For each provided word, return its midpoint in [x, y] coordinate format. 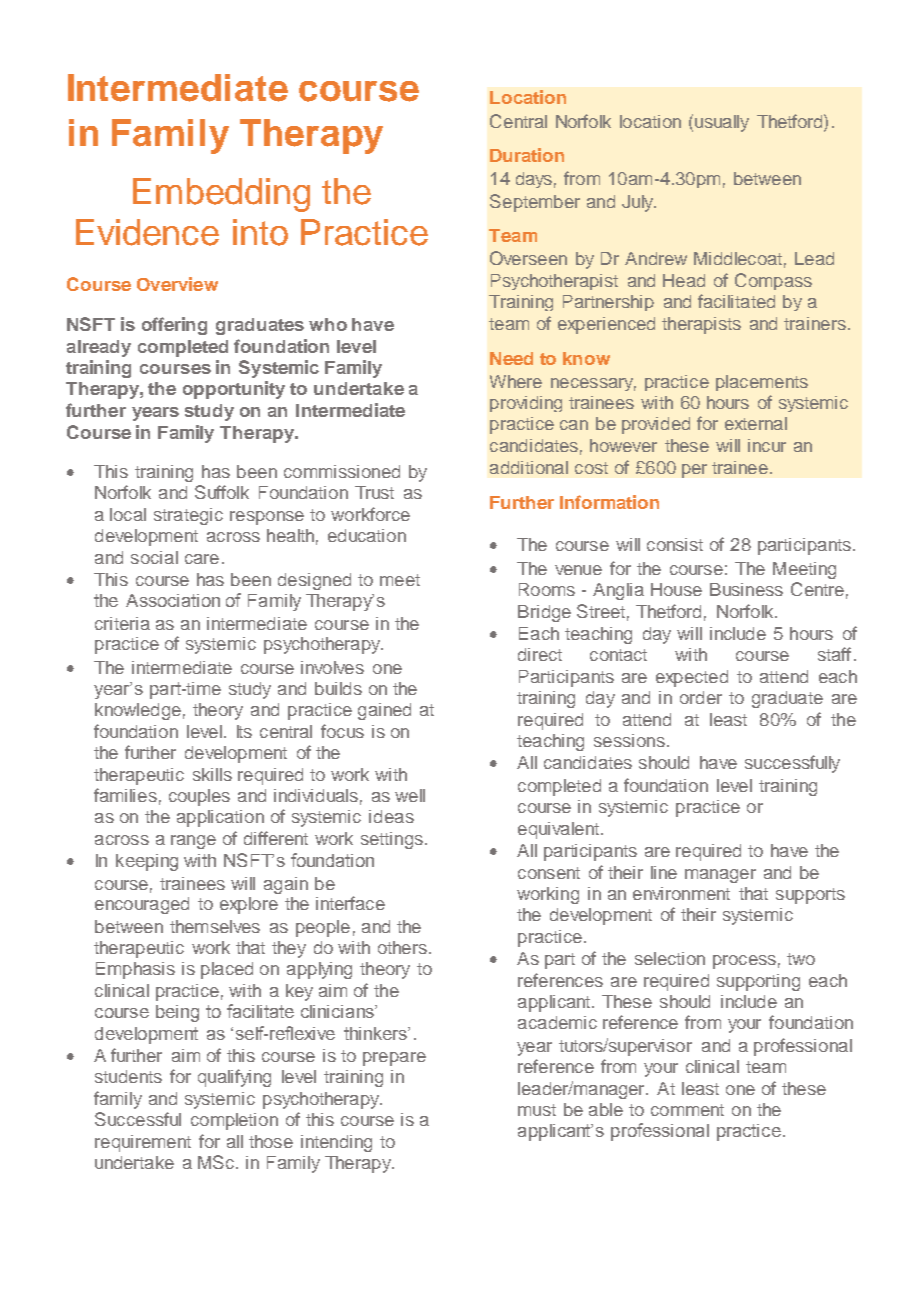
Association [173, 600]
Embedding [221, 195]
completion [234, 1121]
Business [746, 589]
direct [540, 654]
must [537, 1110]
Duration [527, 155]
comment [687, 1110]
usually [722, 123]
